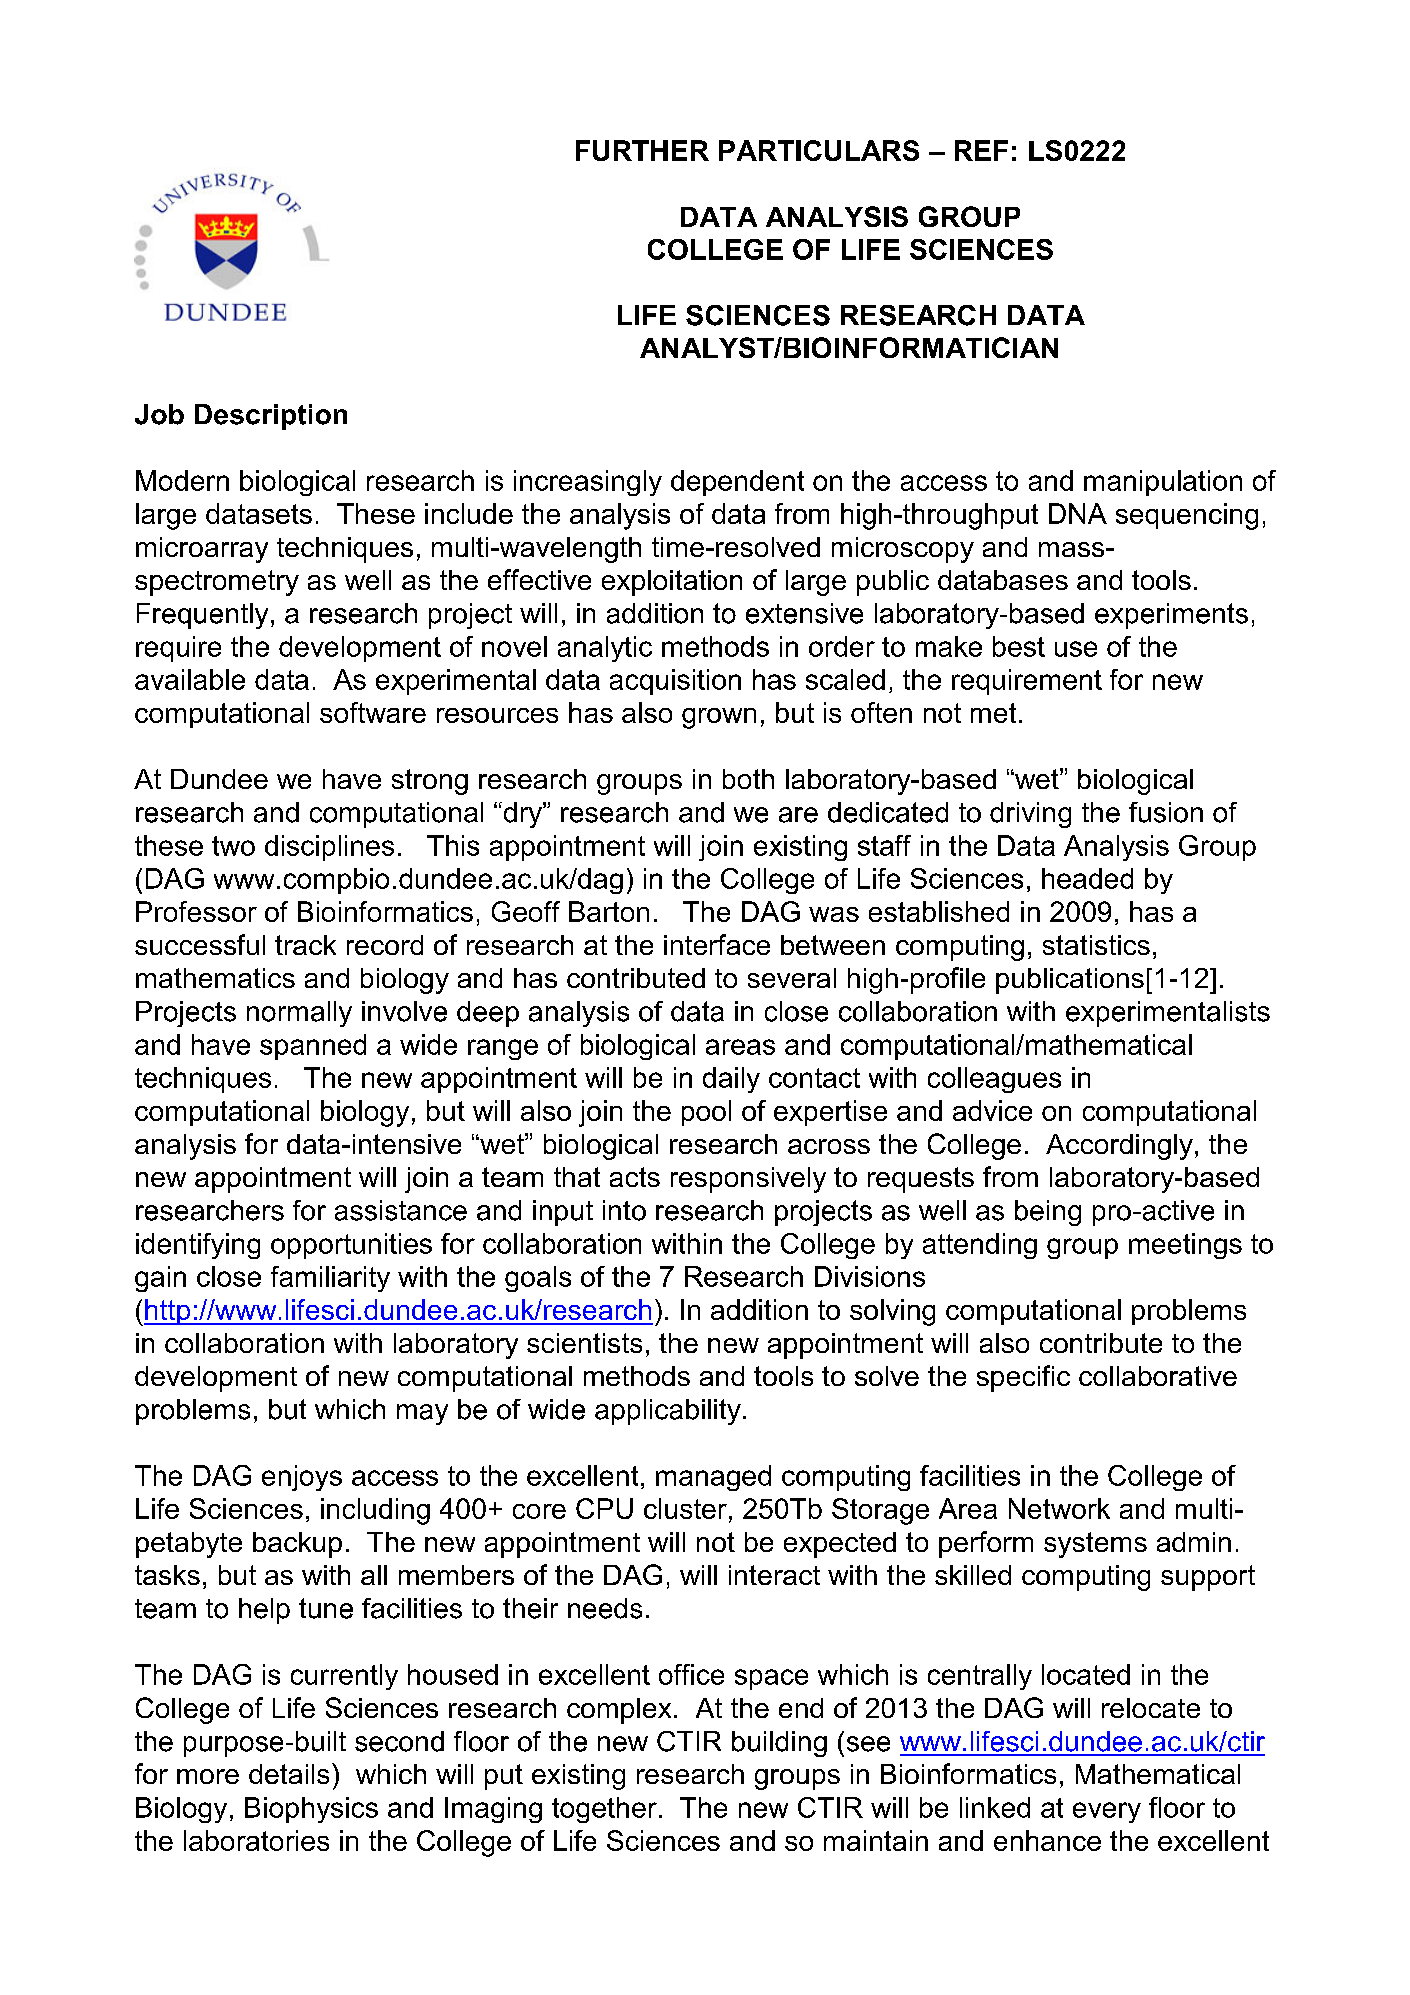 The width and height of the image is (1410, 1995). I want to click on FURTHER, so click(642, 150).
